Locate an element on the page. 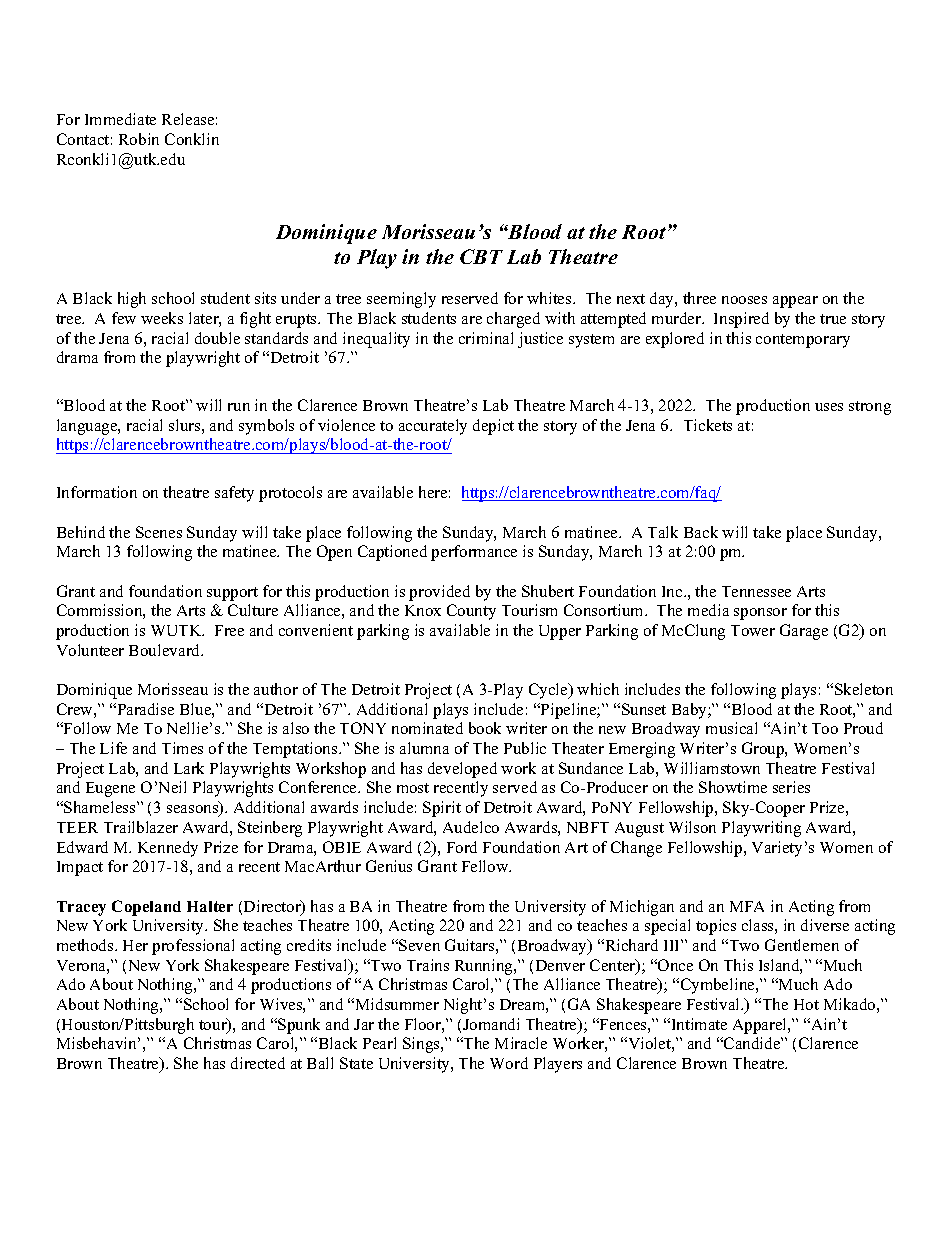  Ford is located at coordinates (462, 847).
